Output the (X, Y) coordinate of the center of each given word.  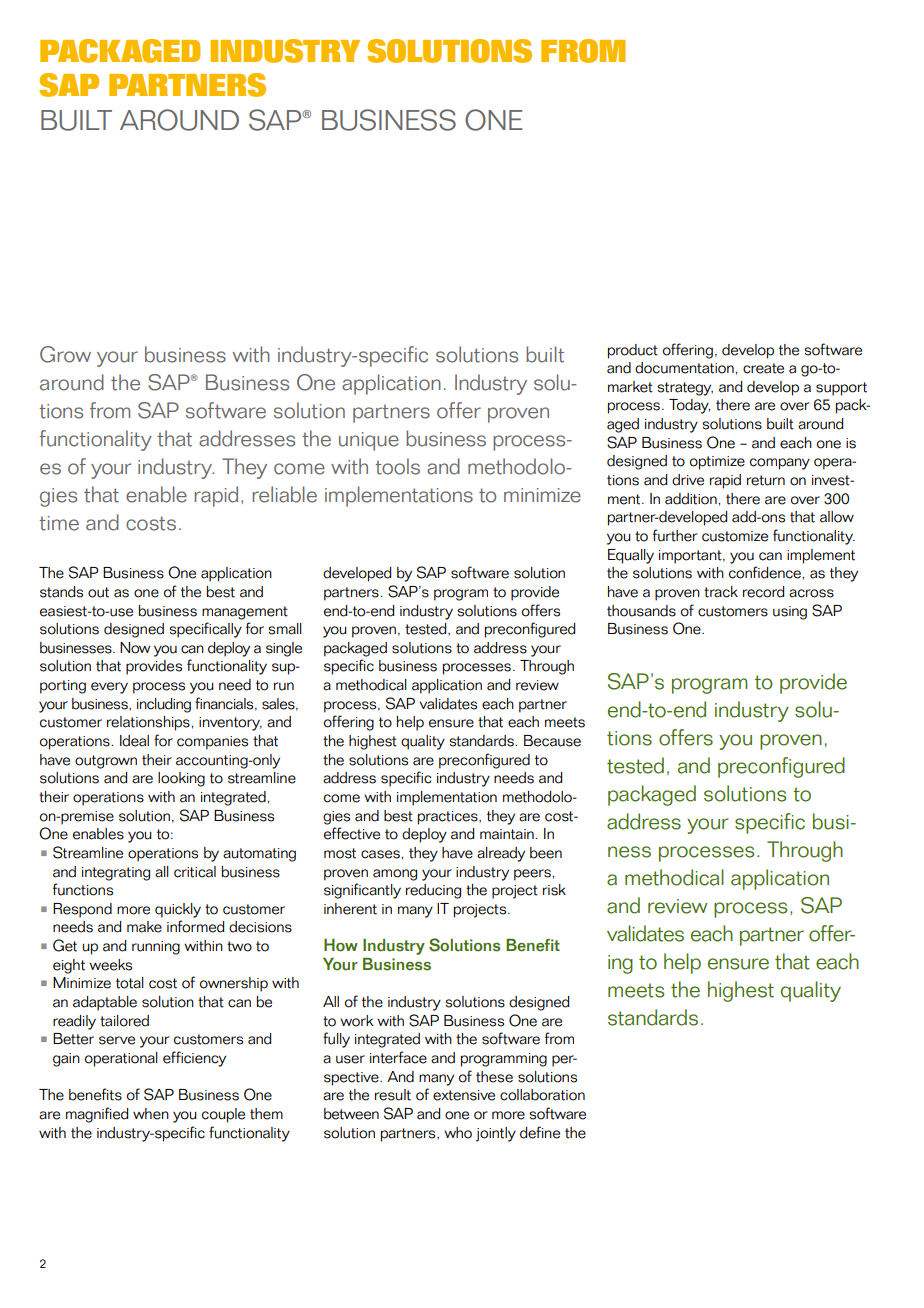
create (763, 368)
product (633, 351)
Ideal (134, 741)
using (790, 613)
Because (552, 741)
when (151, 1114)
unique (369, 441)
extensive (464, 1095)
